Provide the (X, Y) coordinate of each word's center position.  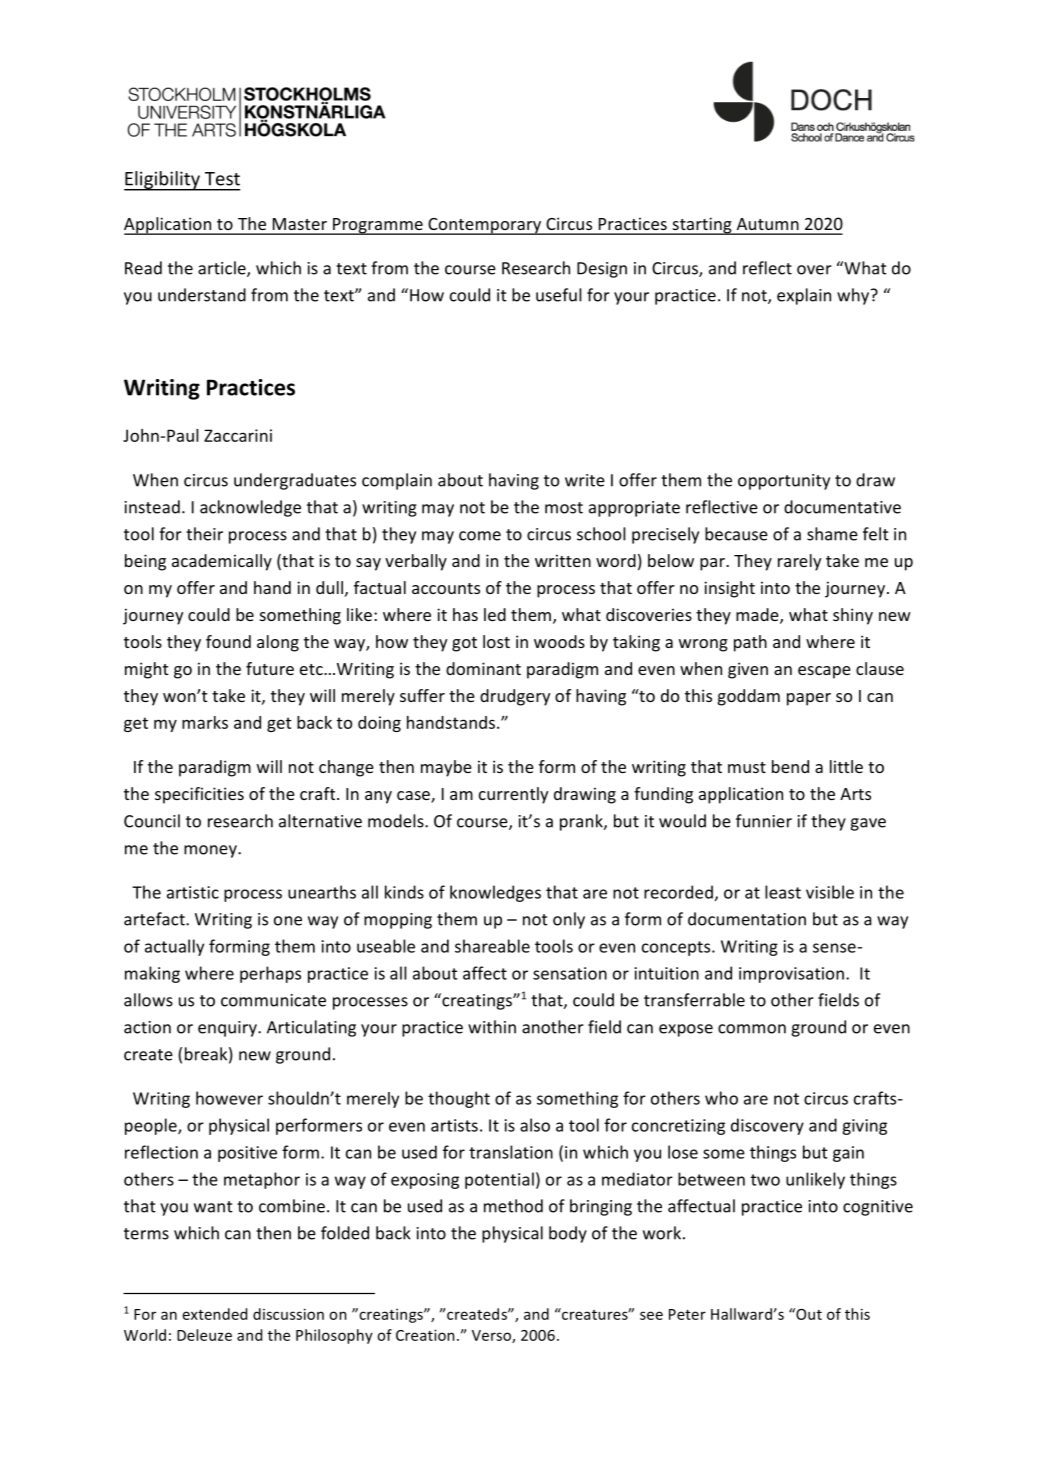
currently (513, 795)
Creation (425, 1335)
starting (702, 226)
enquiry (228, 1029)
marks (205, 722)
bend (790, 766)
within (492, 1027)
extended (215, 1314)
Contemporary (485, 226)
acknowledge (250, 508)
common (752, 1029)
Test (222, 179)
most (564, 508)
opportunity (784, 482)
